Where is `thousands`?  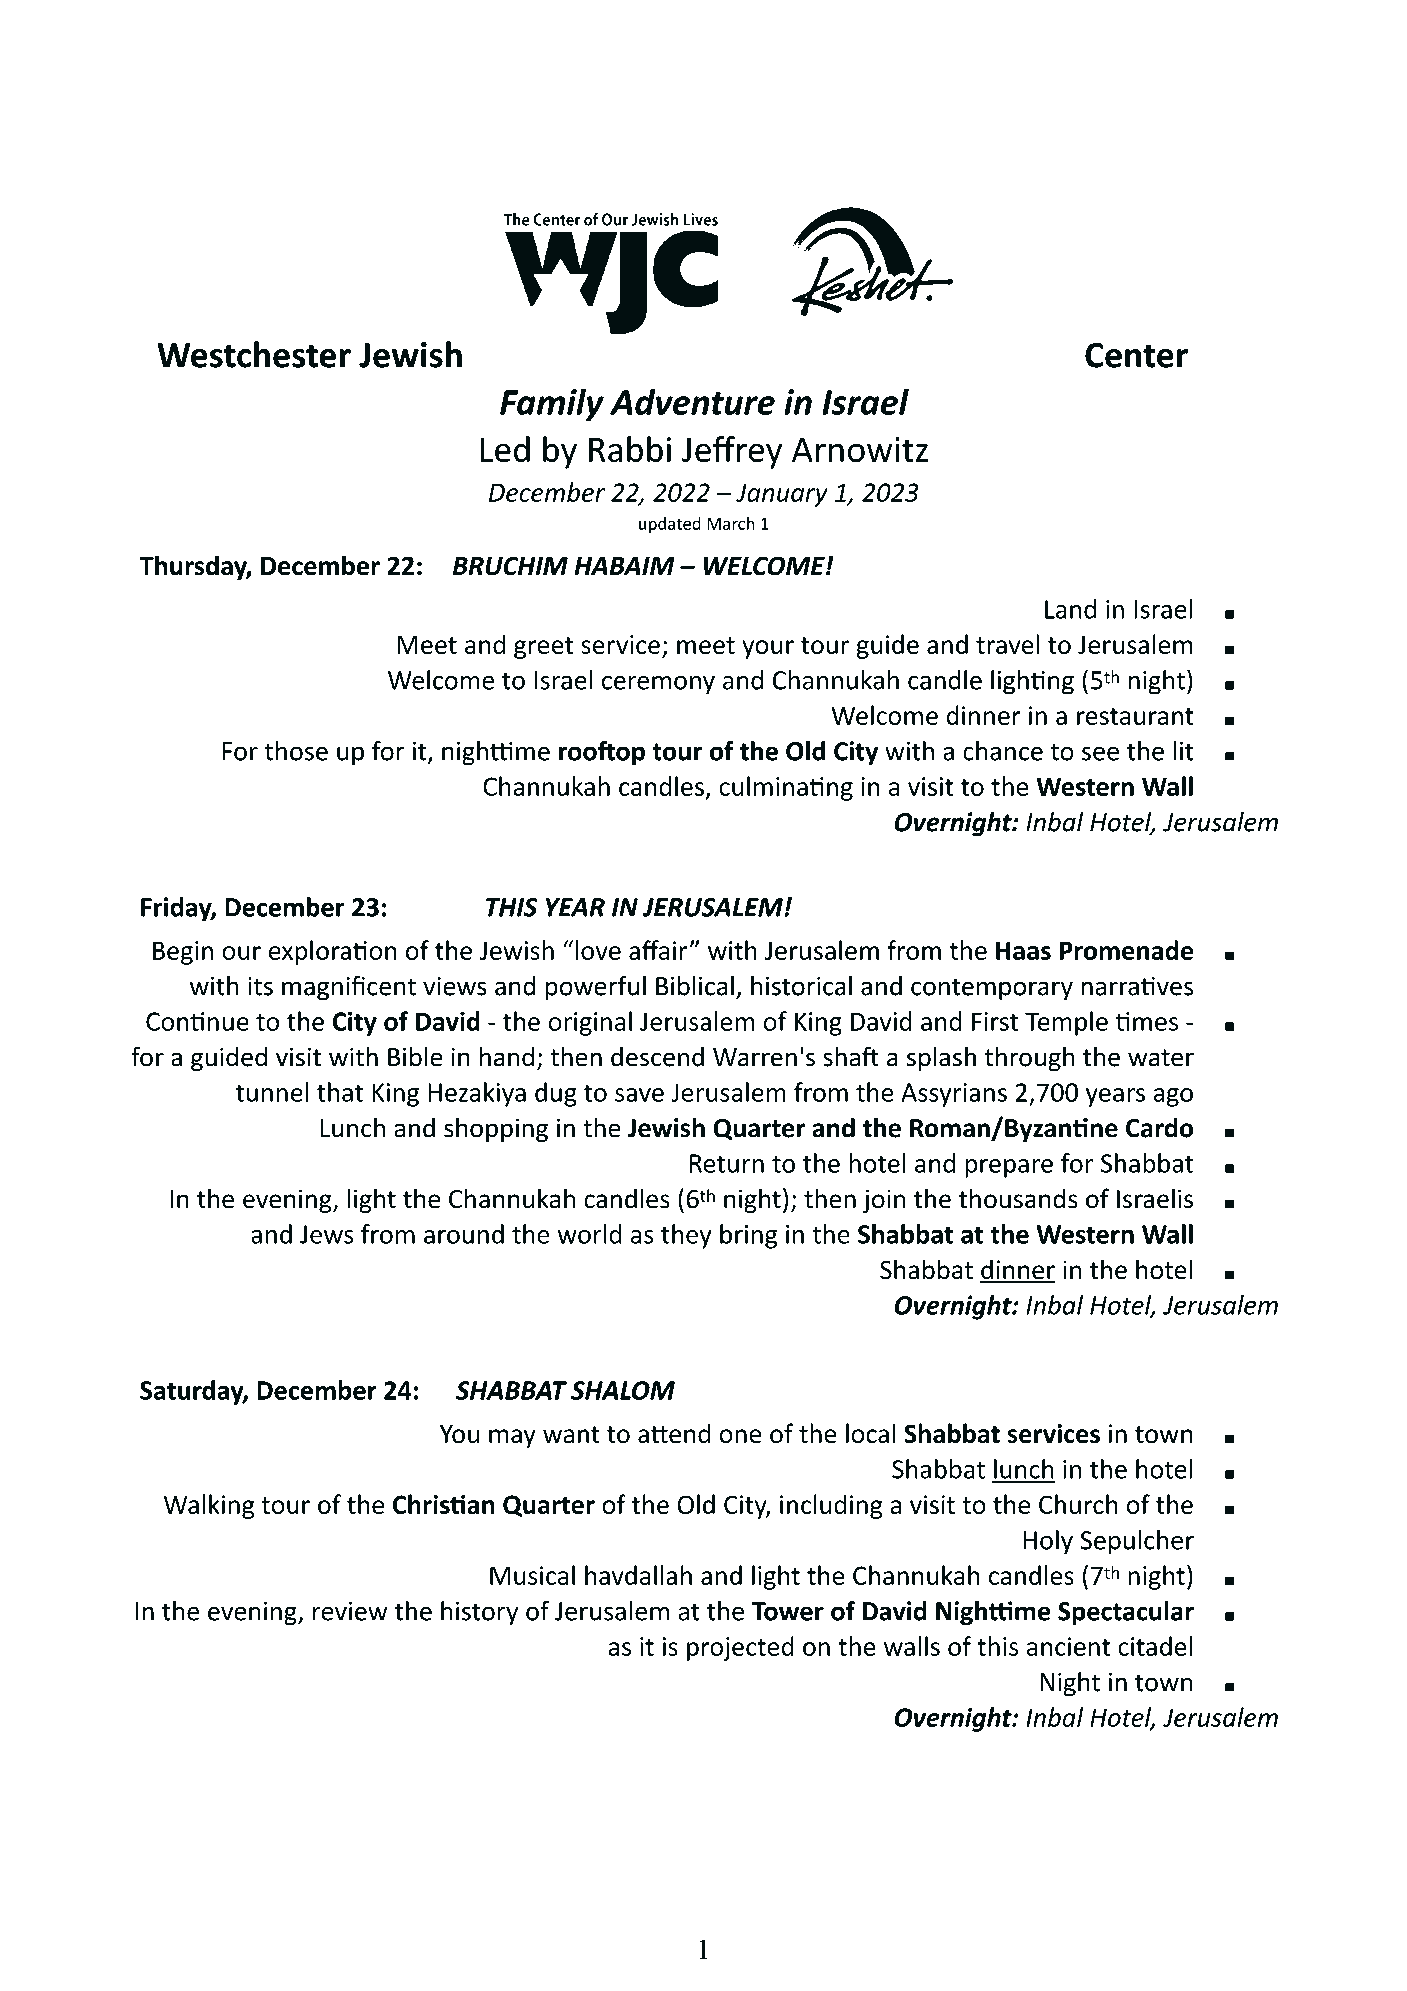
thousands is located at coordinates (1018, 1198).
